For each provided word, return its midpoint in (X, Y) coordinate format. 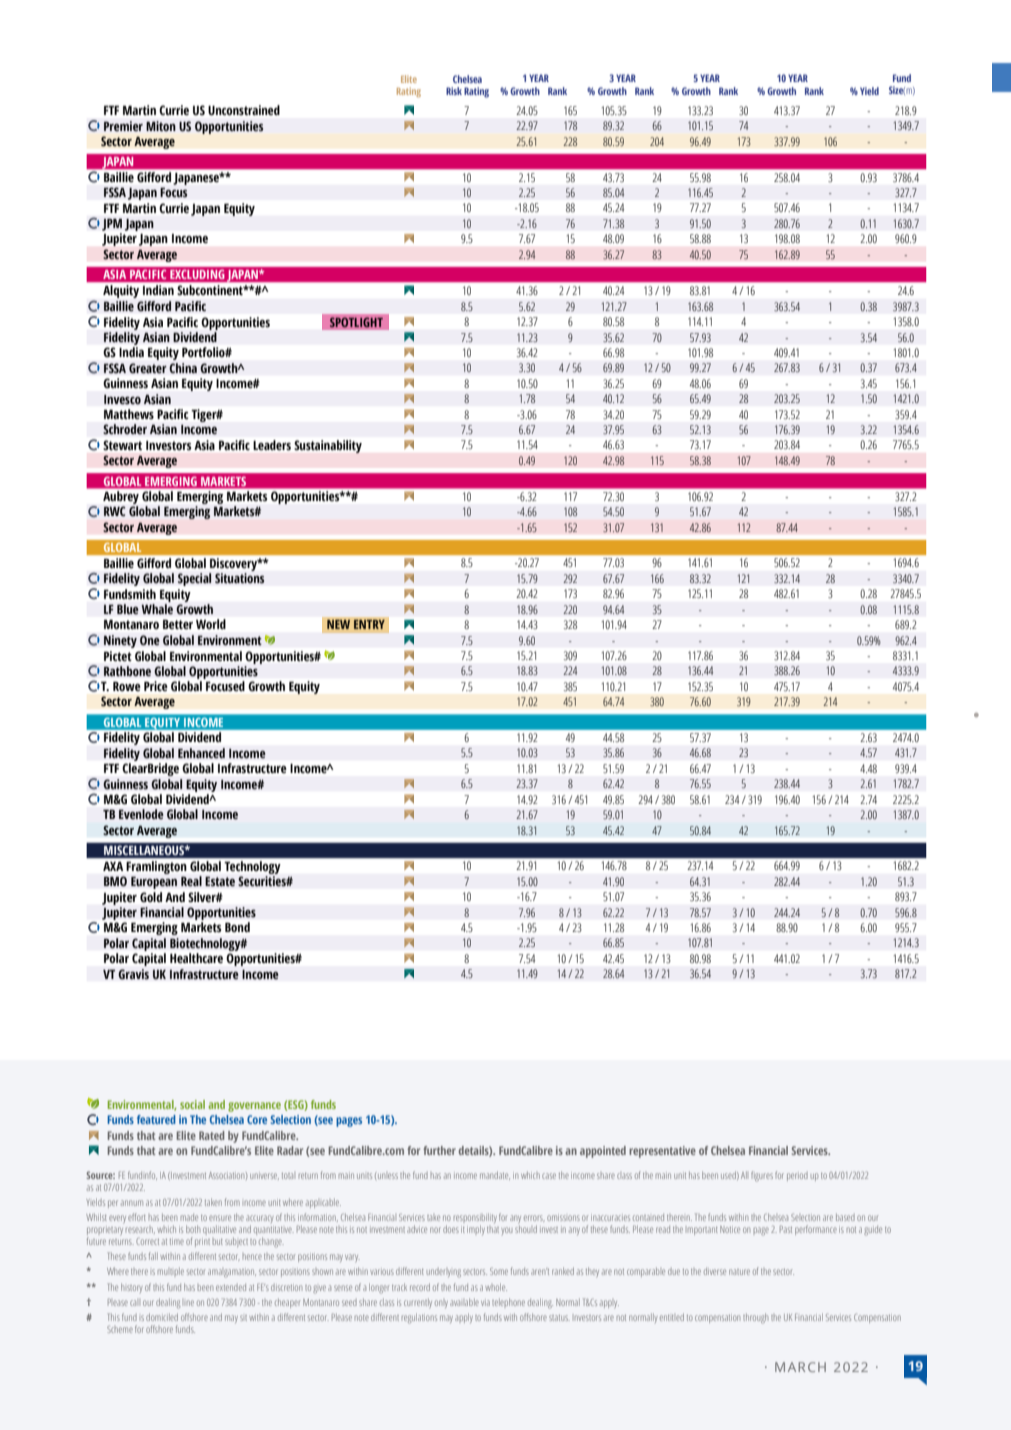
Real (191, 881)
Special (195, 579)
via (485, 1303)
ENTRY (369, 624)
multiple (171, 1271)
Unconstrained (244, 110)
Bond (237, 927)
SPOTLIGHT (356, 322)
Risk (454, 91)
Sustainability (328, 446)
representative (662, 1152)
